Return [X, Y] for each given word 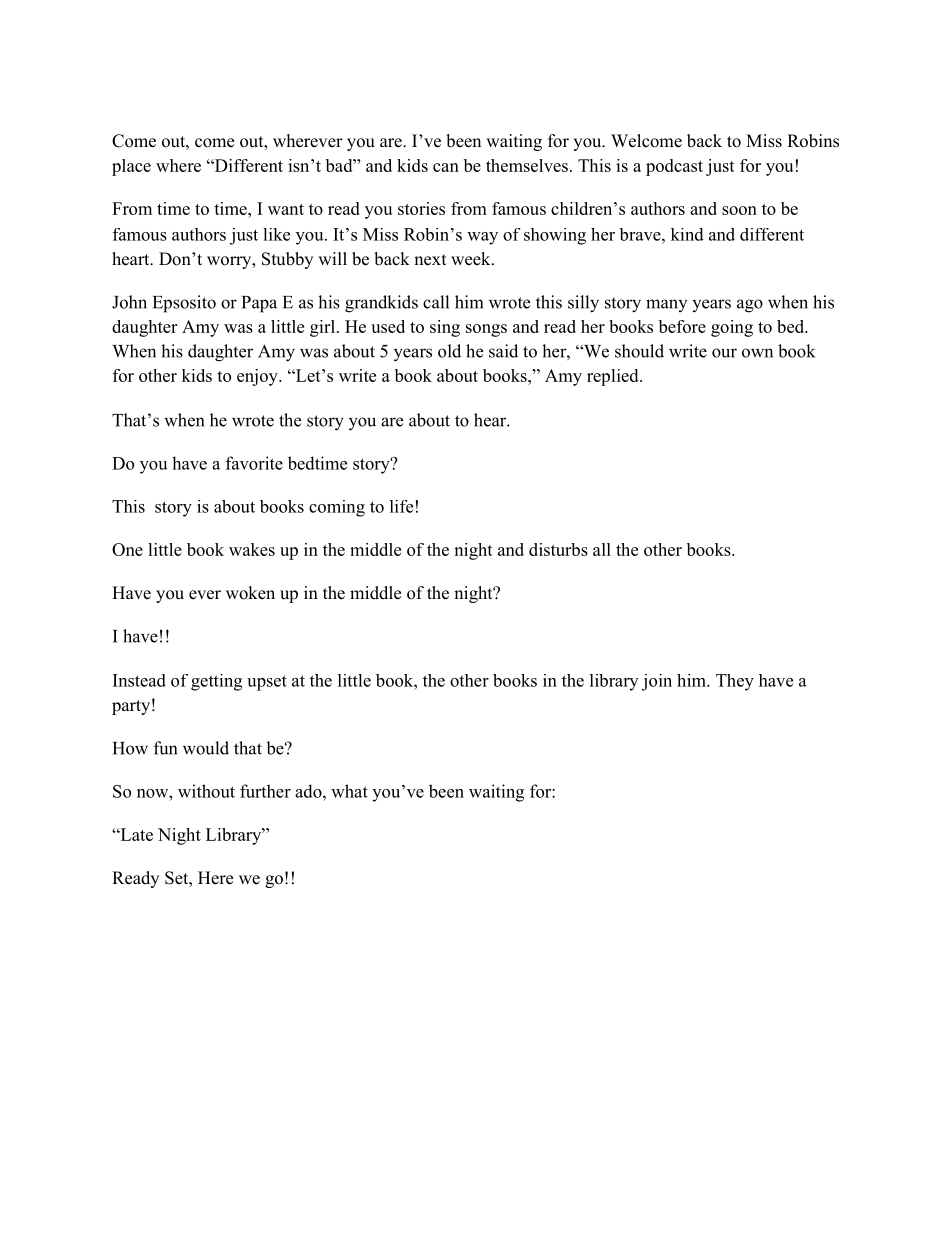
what [349, 791]
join [657, 682]
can [446, 167]
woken [250, 593]
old [449, 351]
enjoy [258, 377]
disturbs [558, 549]
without [206, 791]
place [131, 167]
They [735, 682]
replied [614, 377]
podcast [674, 167]
